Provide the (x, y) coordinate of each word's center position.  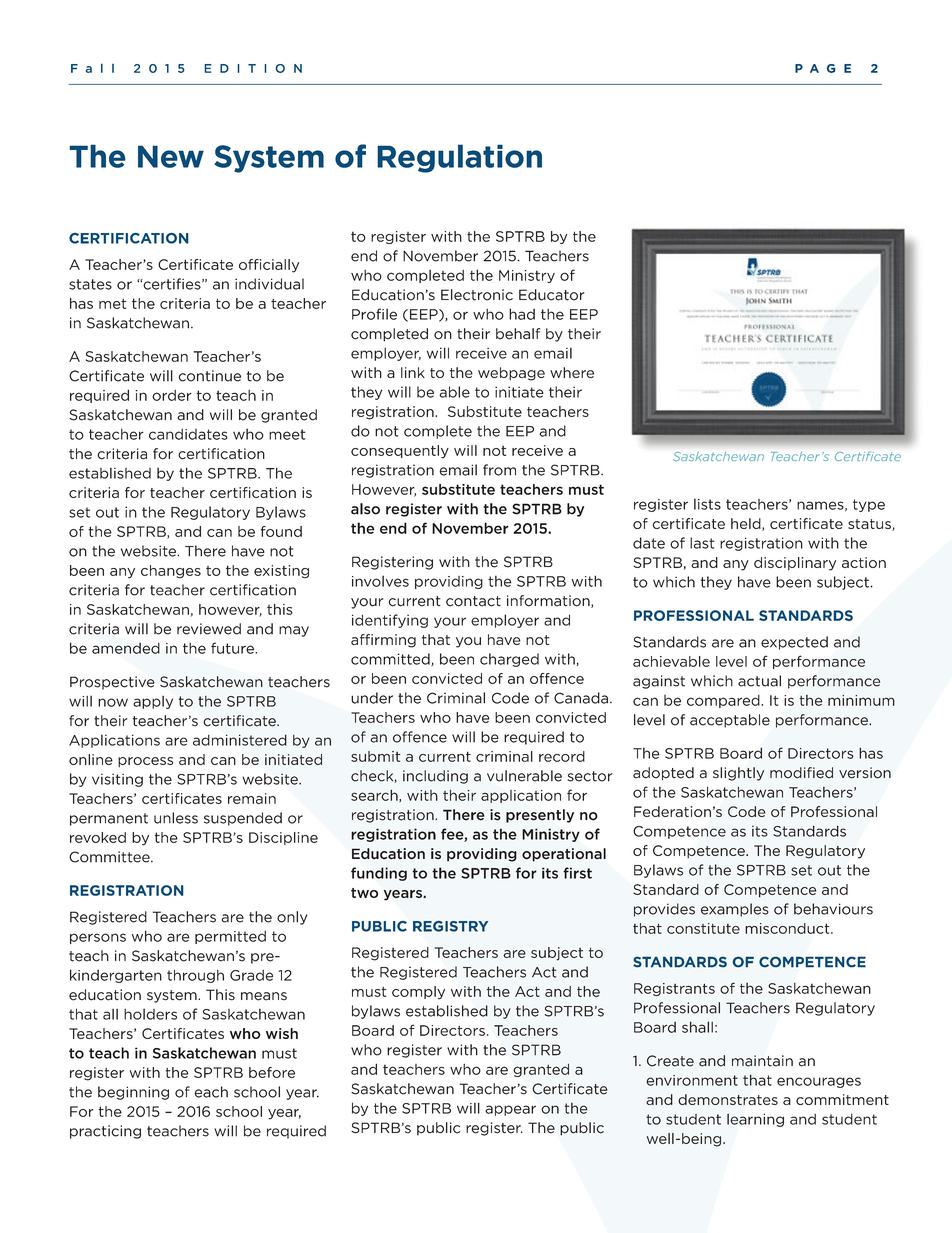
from (499, 470)
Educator (552, 295)
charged (509, 660)
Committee (110, 857)
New (171, 156)
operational (564, 855)
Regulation (459, 158)
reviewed (209, 629)
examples (735, 910)
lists (707, 504)
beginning (133, 1093)
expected (794, 643)
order (172, 395)
